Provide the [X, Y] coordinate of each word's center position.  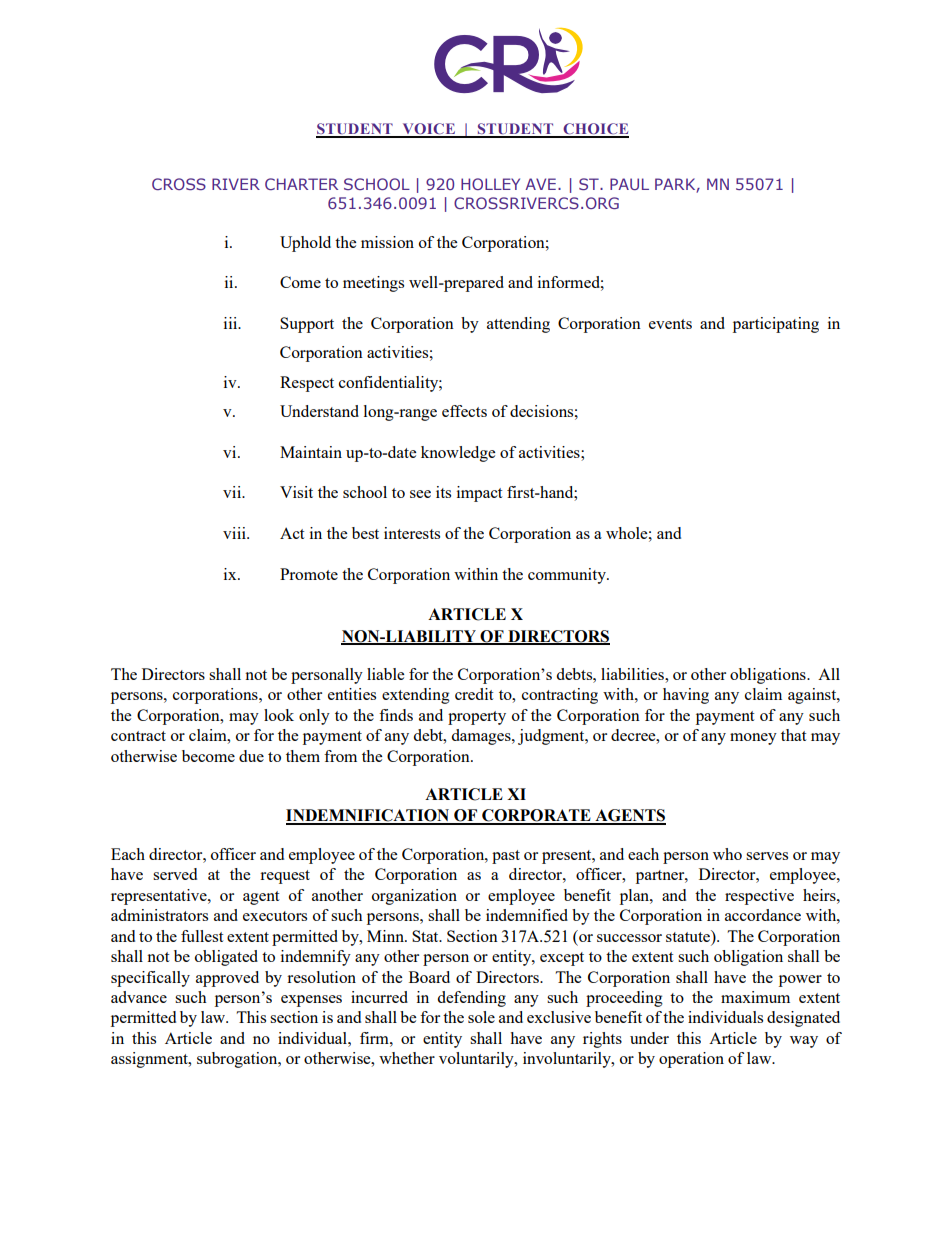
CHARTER [301, 184]
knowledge [458, 454]
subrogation [238, 1060]
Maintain [311, 452]
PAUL [629, 184]
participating [776, 325]
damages [482, 737]
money [753, 739]
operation [691, 1060]
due [251, 756]
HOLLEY [490, 184]
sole [481, 1017]
